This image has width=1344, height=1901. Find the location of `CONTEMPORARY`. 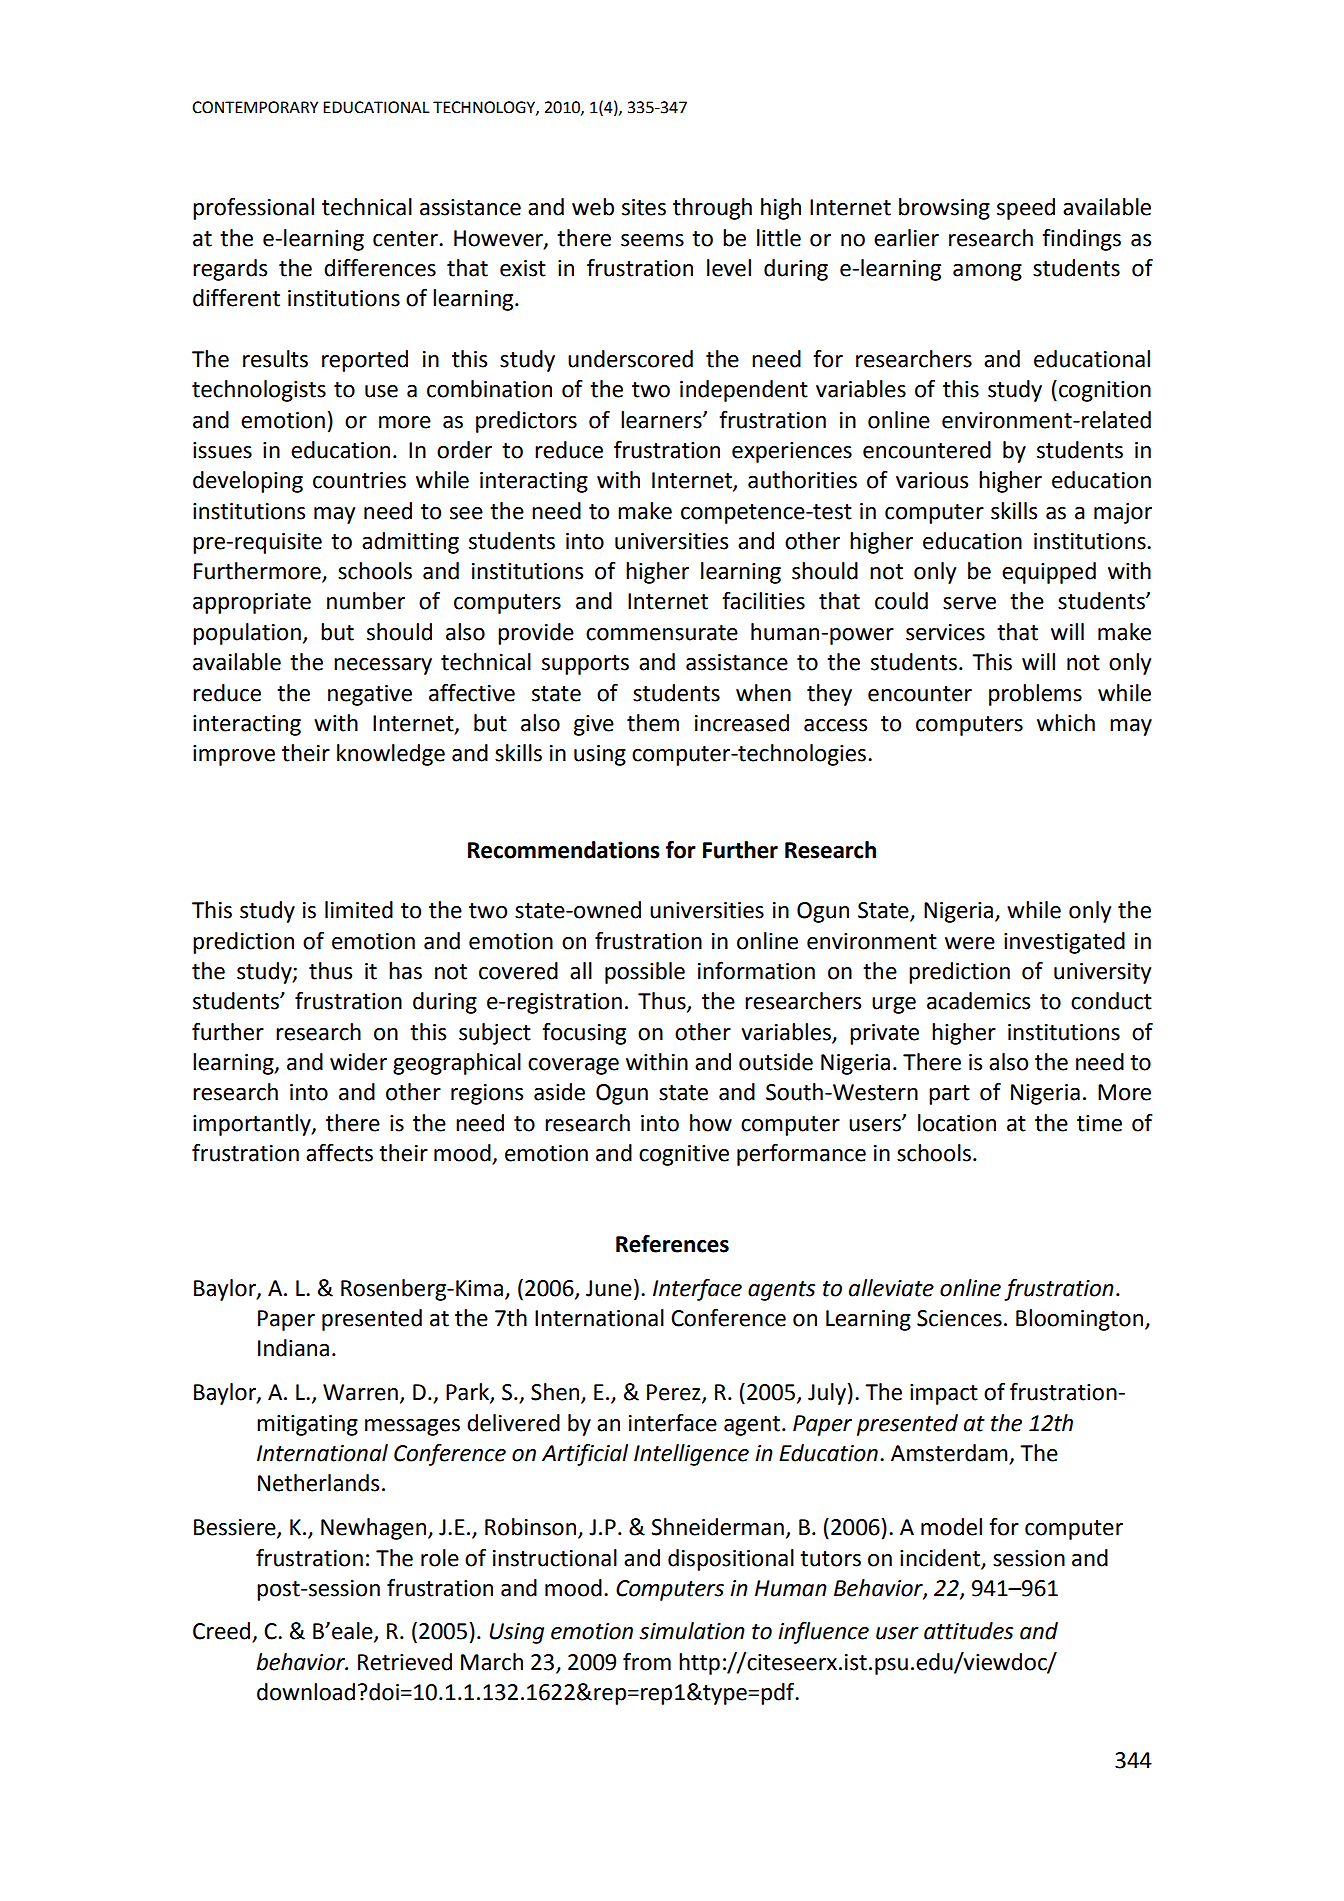

CONTEMPORARY is located at coordinates (255, 107).
